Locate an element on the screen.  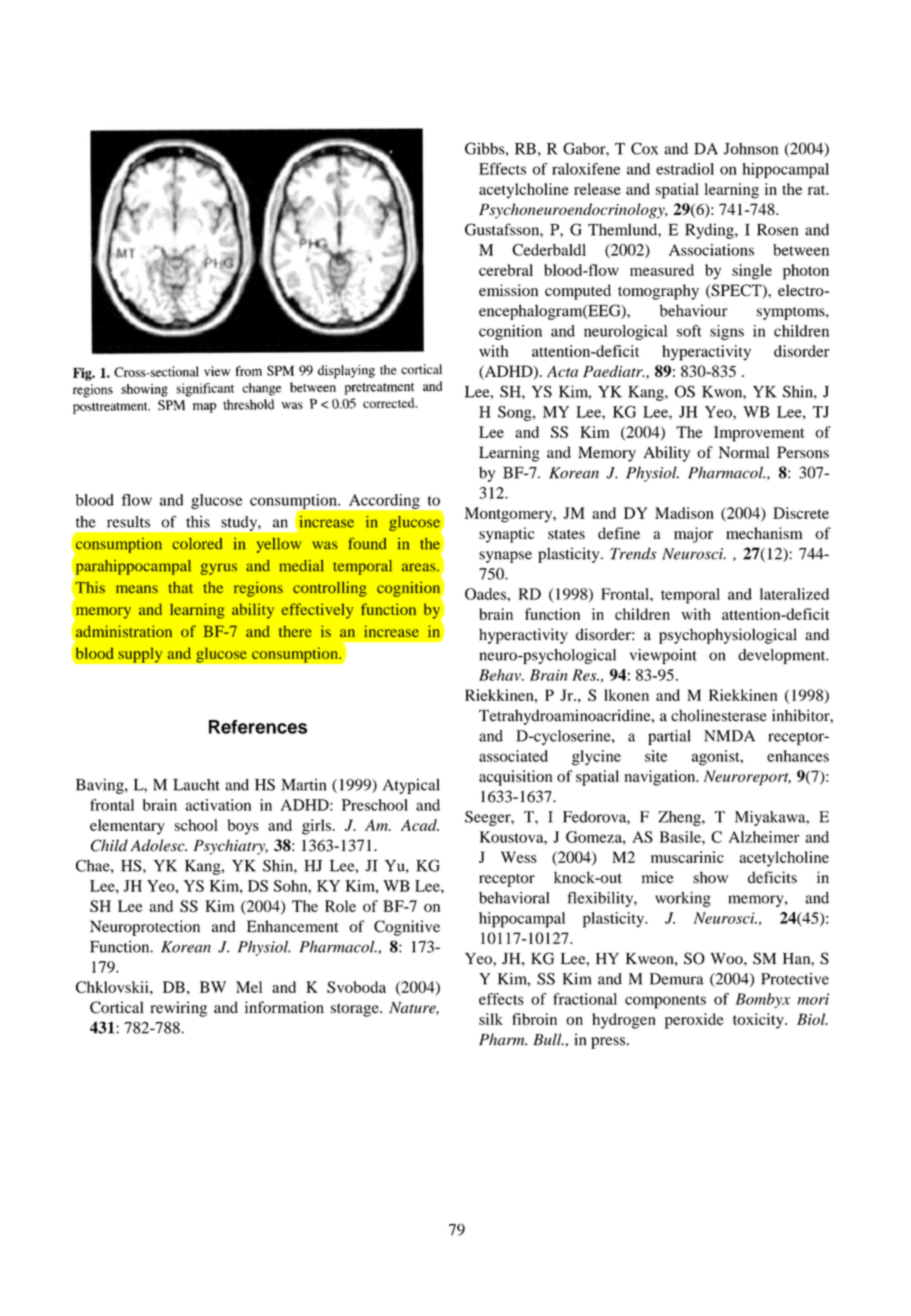
References is located at coordinates (258, 727).
